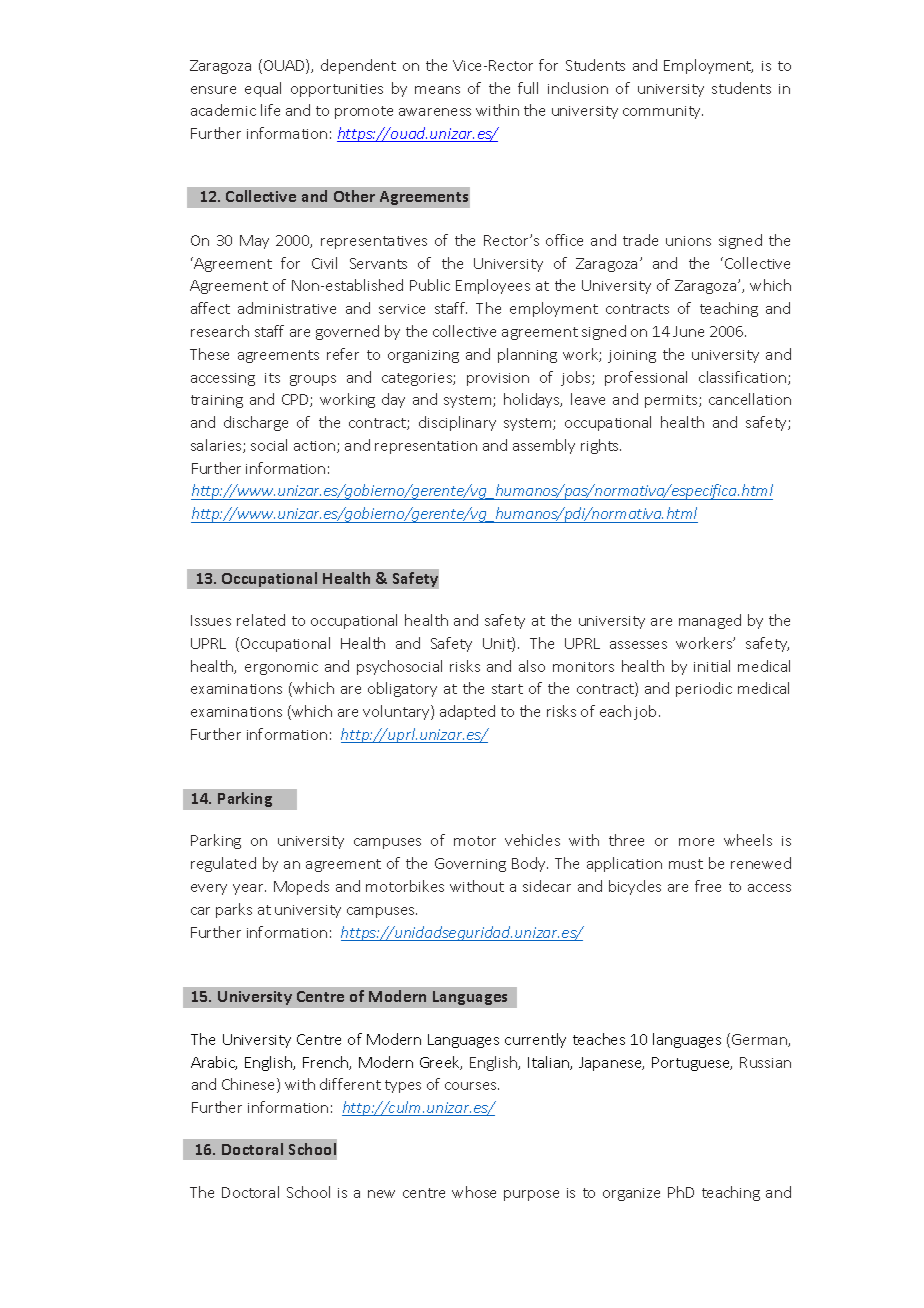 This screenshot has height=1308, width=924. Describe the element at coordinates (474, 1192) in the screenshot. I see `whose` at that location.
